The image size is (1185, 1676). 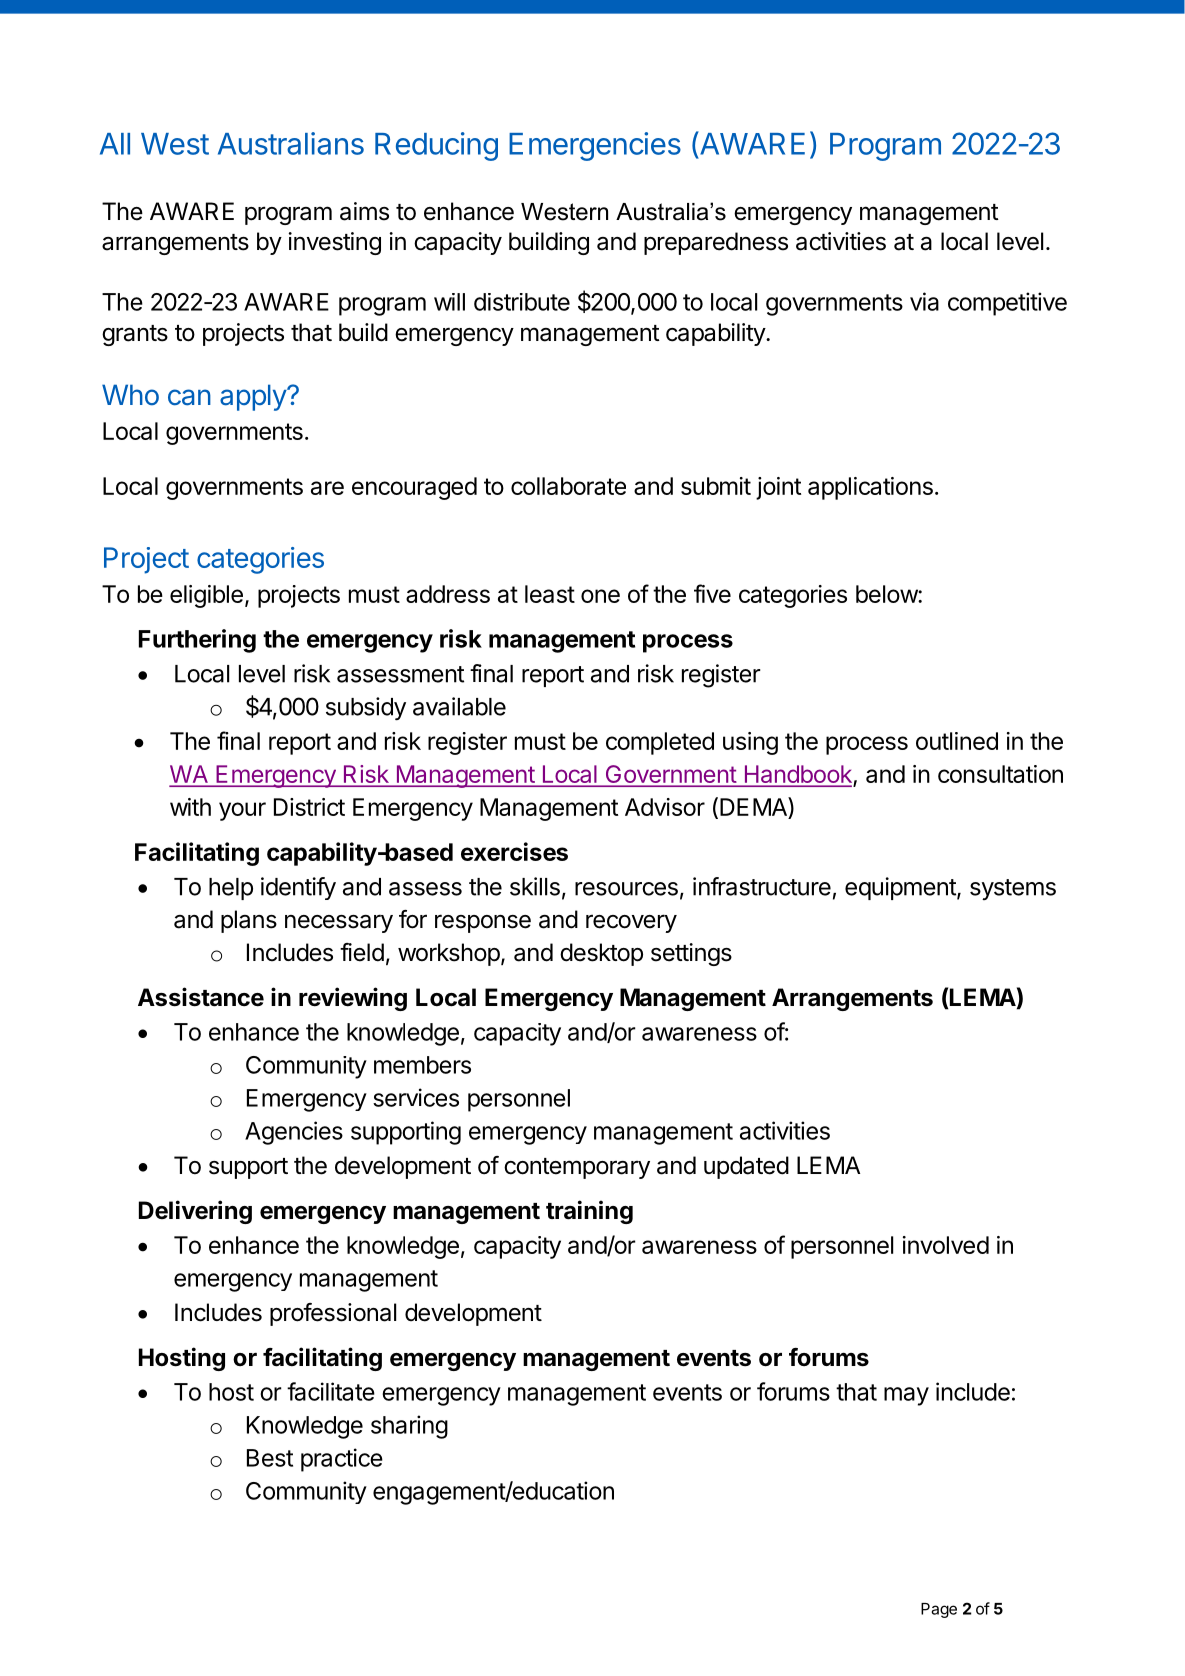 I want to click on skills, so click(x=535, y=886).
